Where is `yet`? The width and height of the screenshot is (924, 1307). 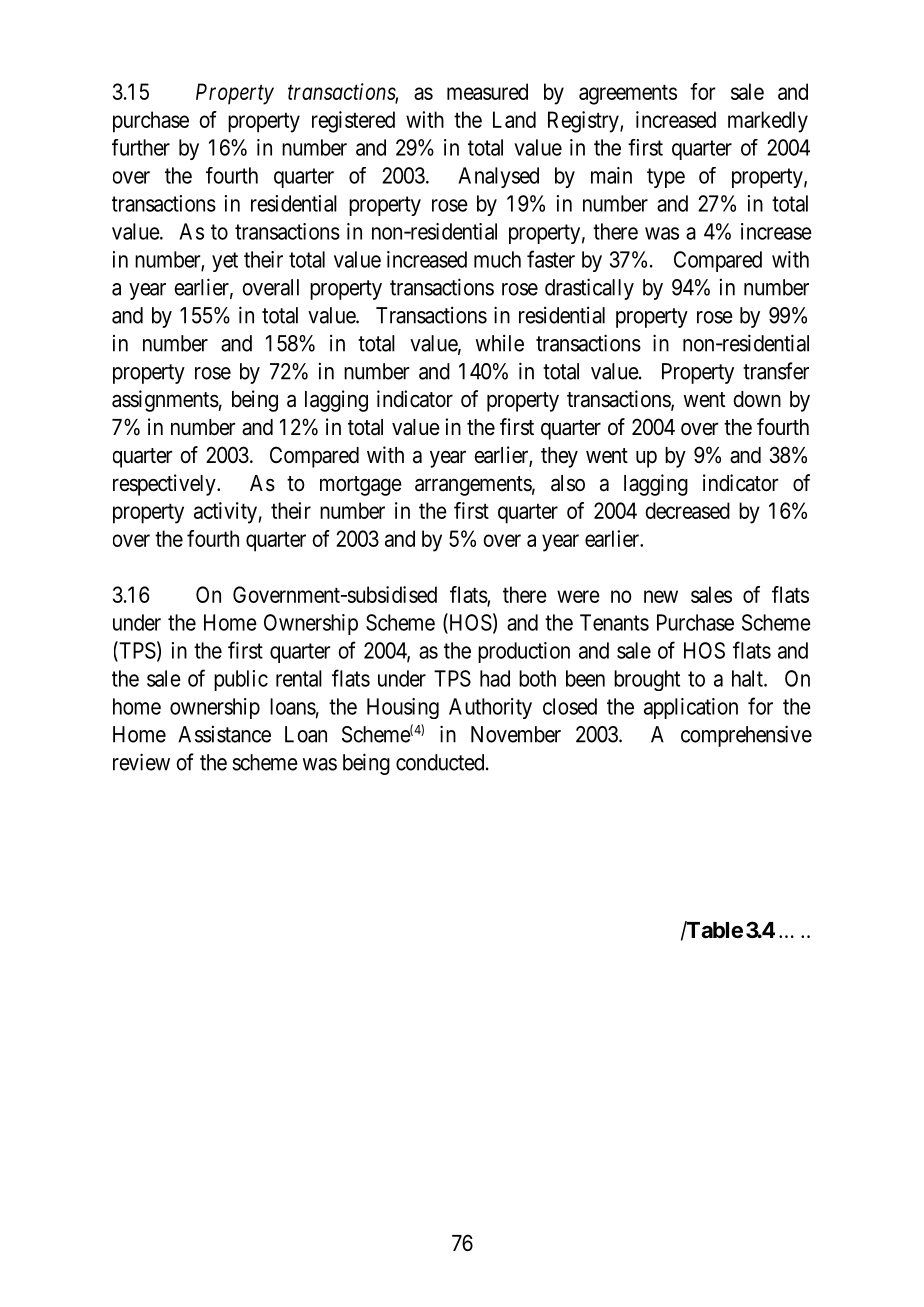
yet is located at coordinates (225, 262).
